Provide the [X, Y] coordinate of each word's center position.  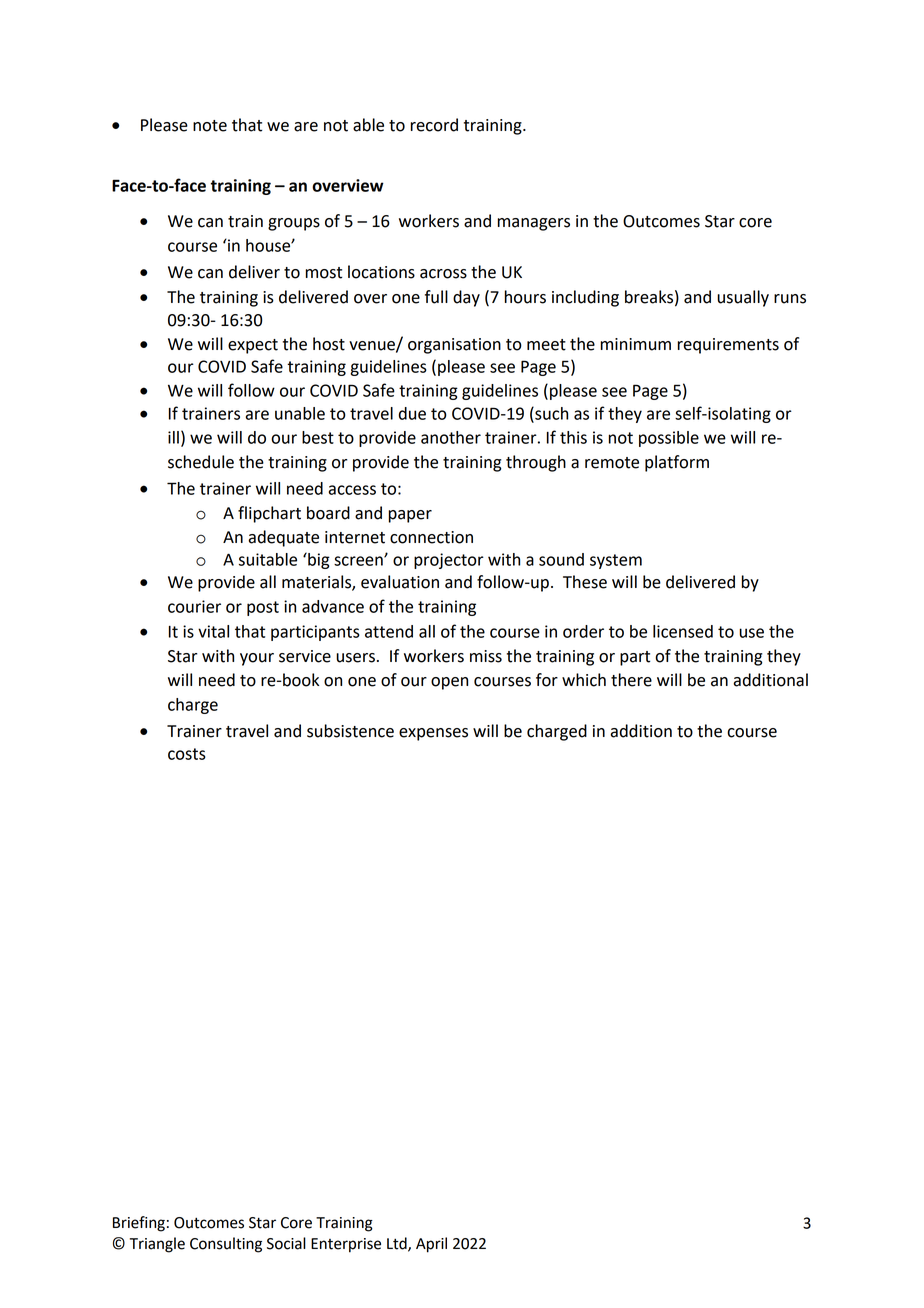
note [210, 126]
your [257, 659]
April [431, 1245]
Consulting [226, 1245]
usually [743, 298]
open [449, 683]
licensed [683, 631]
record [434, 125]
